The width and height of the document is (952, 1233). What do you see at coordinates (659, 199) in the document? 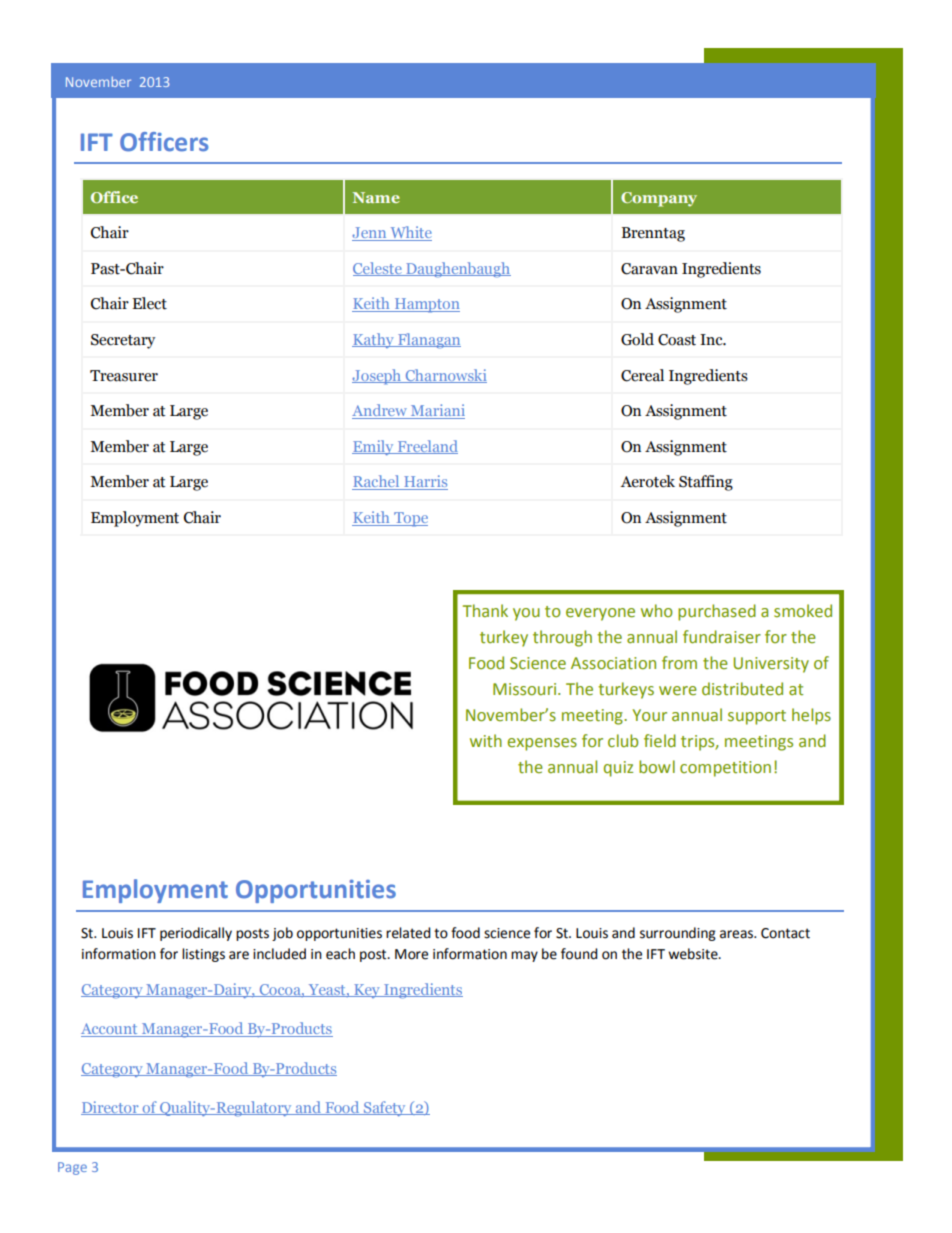
I see `Company` at bounding box center [659, 199].
